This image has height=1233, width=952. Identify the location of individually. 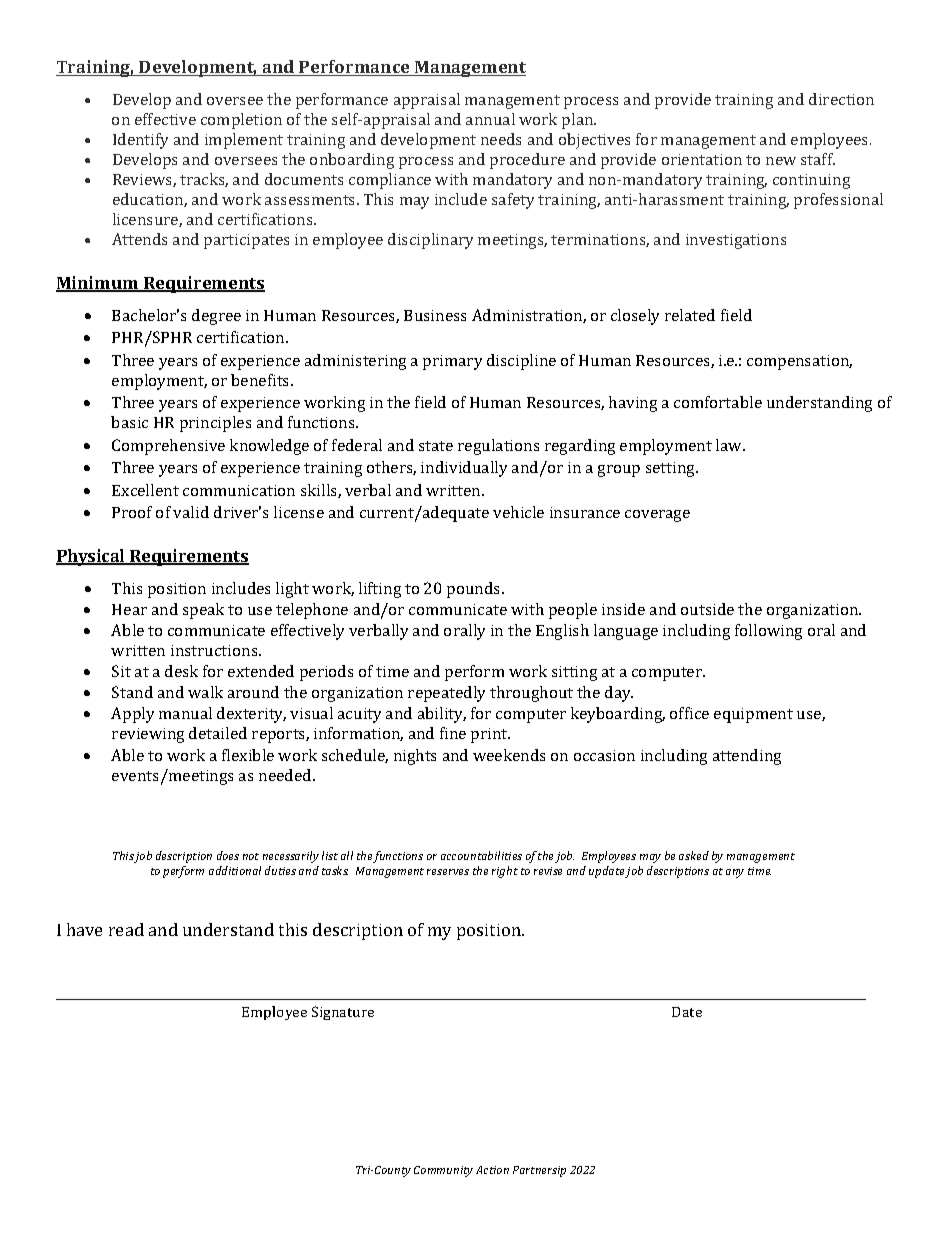
(464, 469).
